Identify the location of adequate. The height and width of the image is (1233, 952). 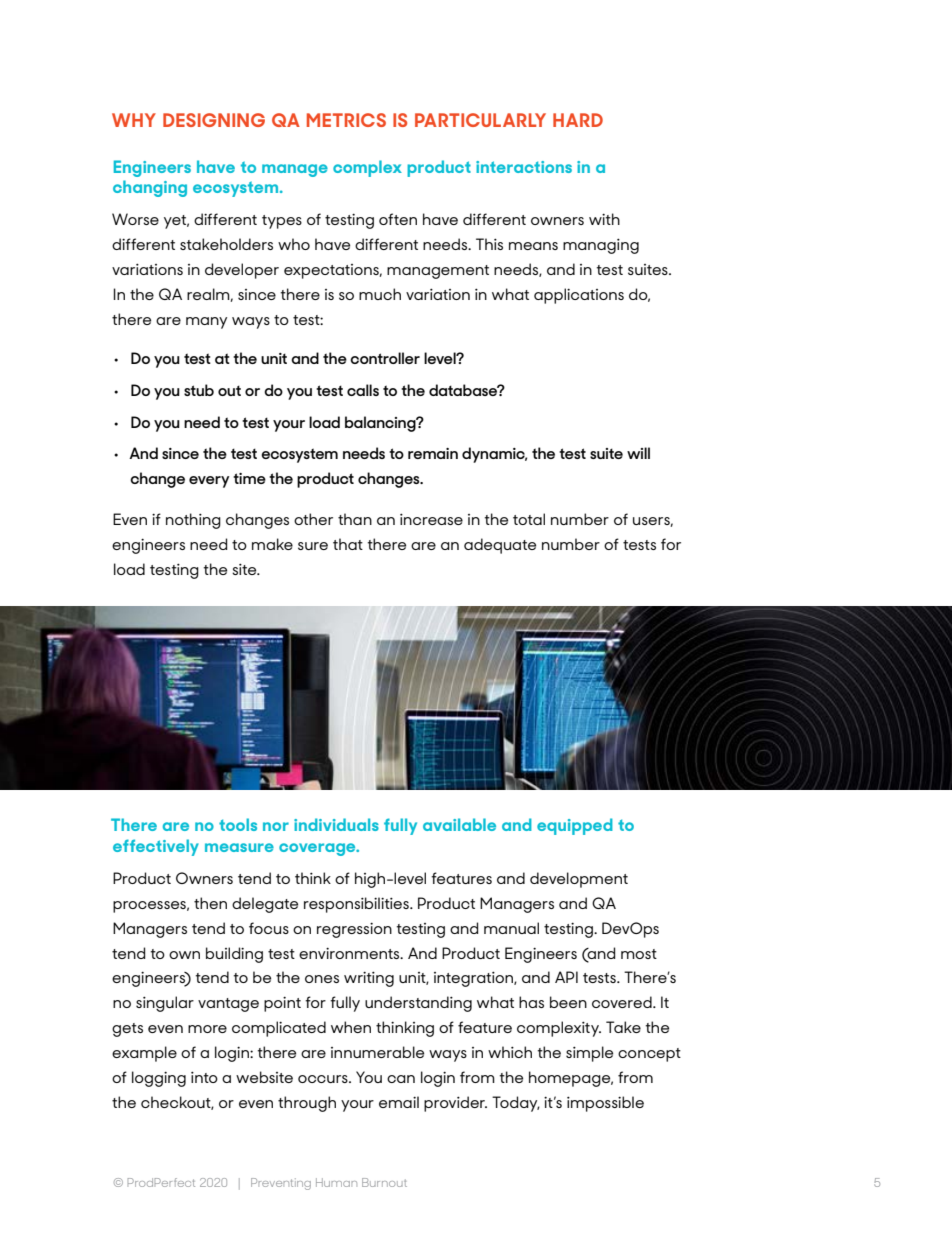
(500, 546).
